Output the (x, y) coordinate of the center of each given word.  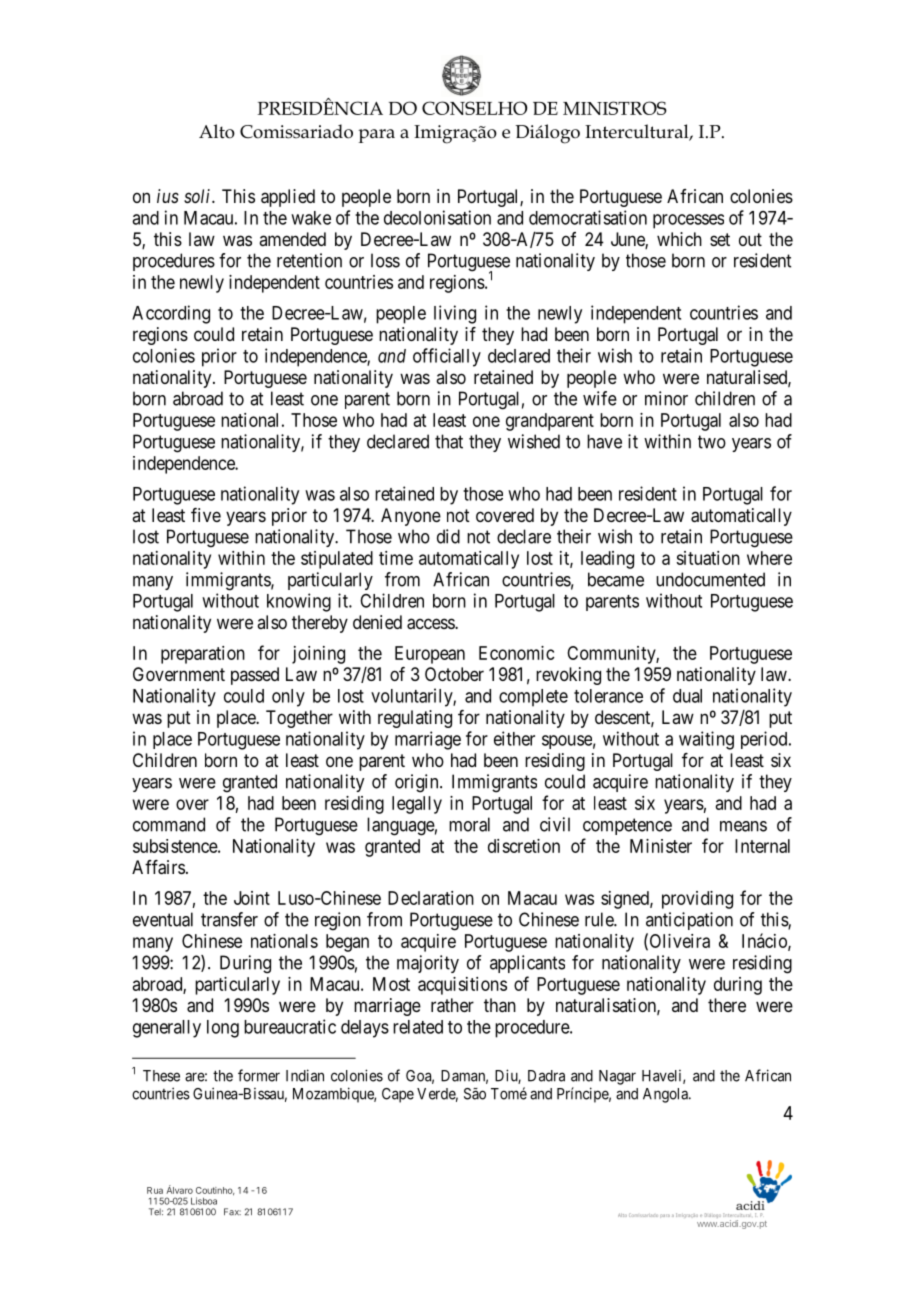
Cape (398, 1095)
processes (688, 221)
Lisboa (204, 1201)
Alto (217, 131)
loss (385, 260)
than (500, 1005)
